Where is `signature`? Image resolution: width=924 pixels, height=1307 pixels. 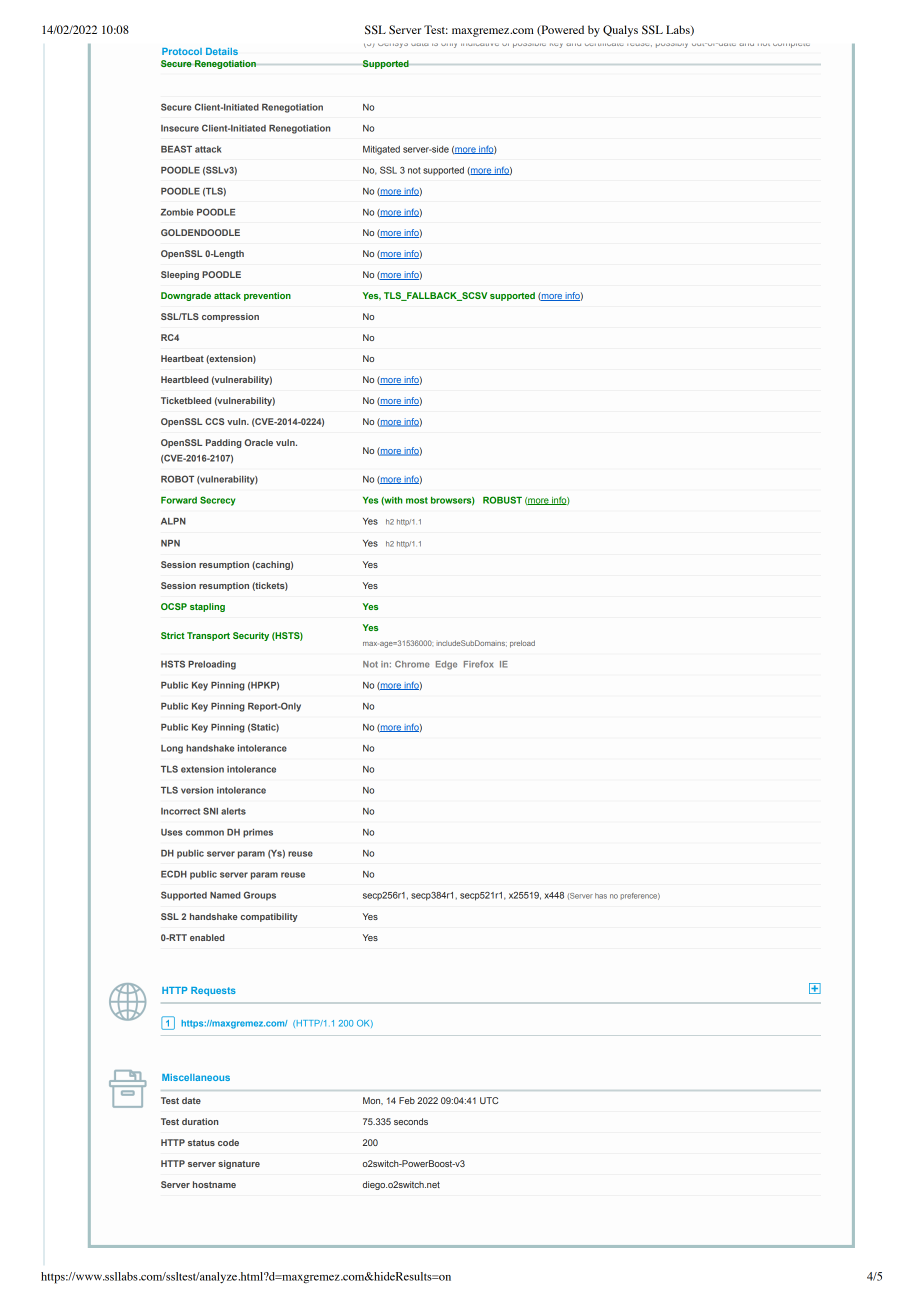 signature is located at coordinates (239, 1164).
